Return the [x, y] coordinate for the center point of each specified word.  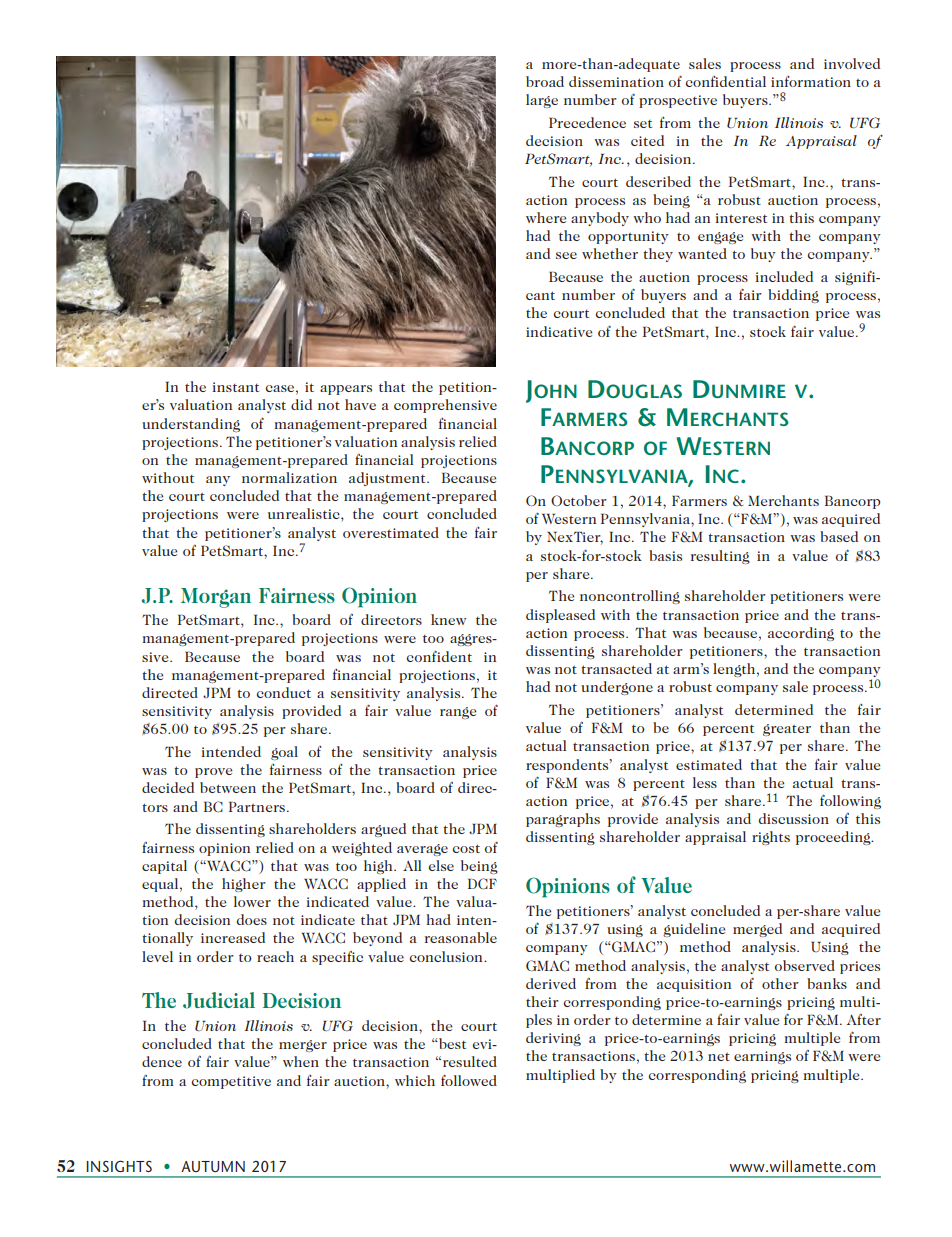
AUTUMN [213, 1166]
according [801, 634]
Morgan [216, 598]
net [719, 1057]
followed [469, 1080]
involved [852, 63]
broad [545, 81]
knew [449, 619]
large [542, 101]
